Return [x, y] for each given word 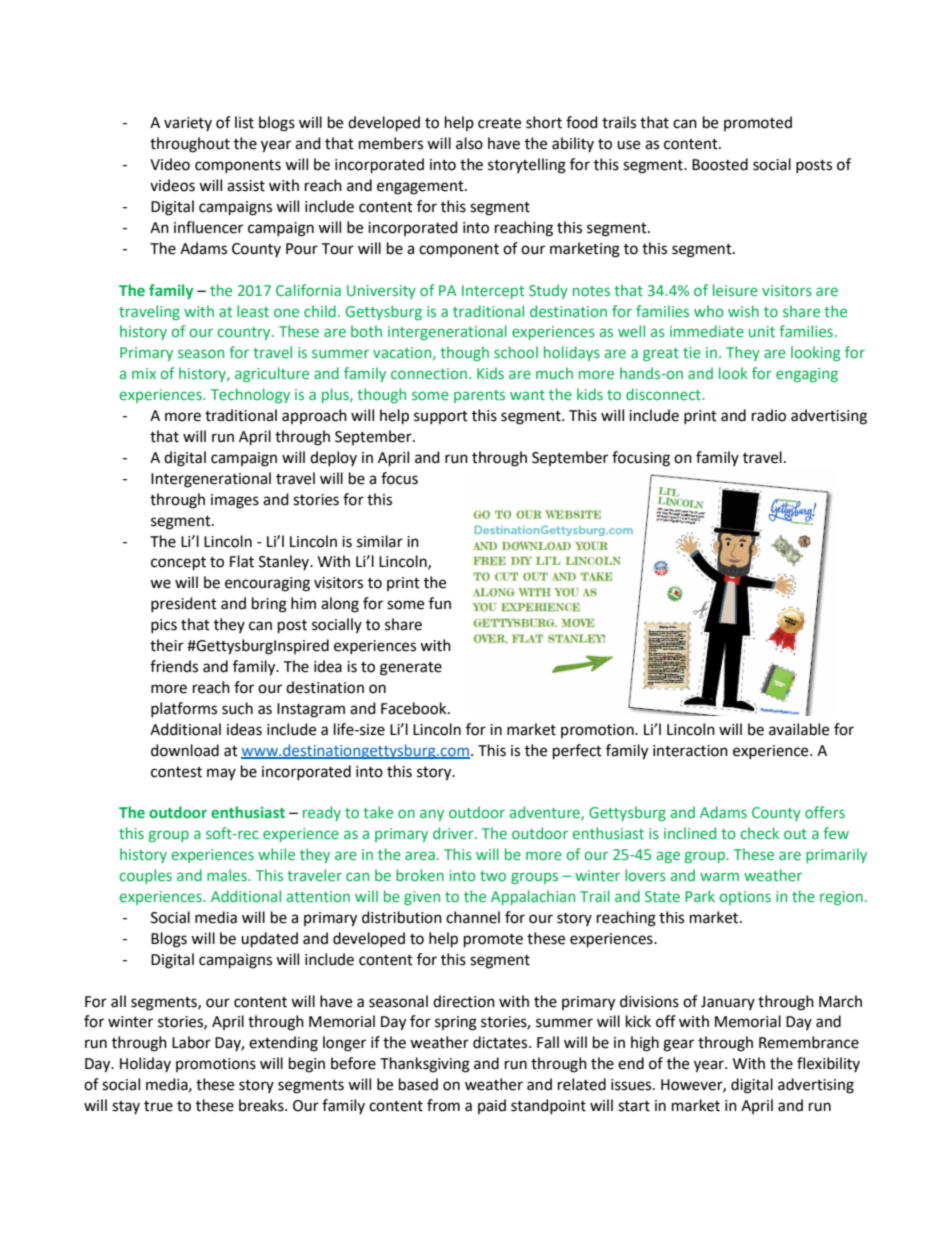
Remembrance [809, 1042]
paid [492, 1106]
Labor [191, 1042]
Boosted [720, 164]
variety [188, 124]
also [469, 143]
